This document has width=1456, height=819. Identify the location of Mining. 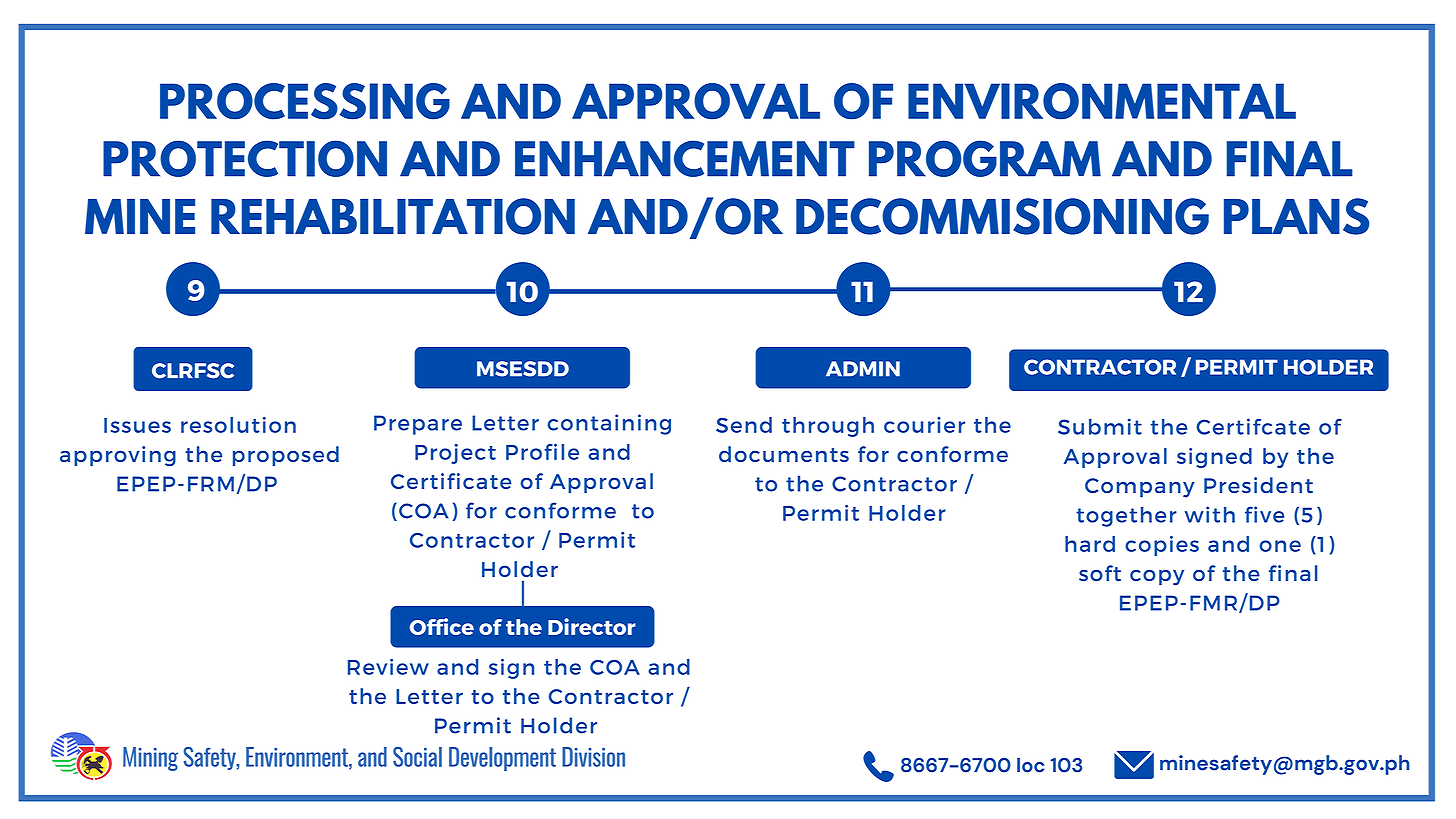
(150, 759).
